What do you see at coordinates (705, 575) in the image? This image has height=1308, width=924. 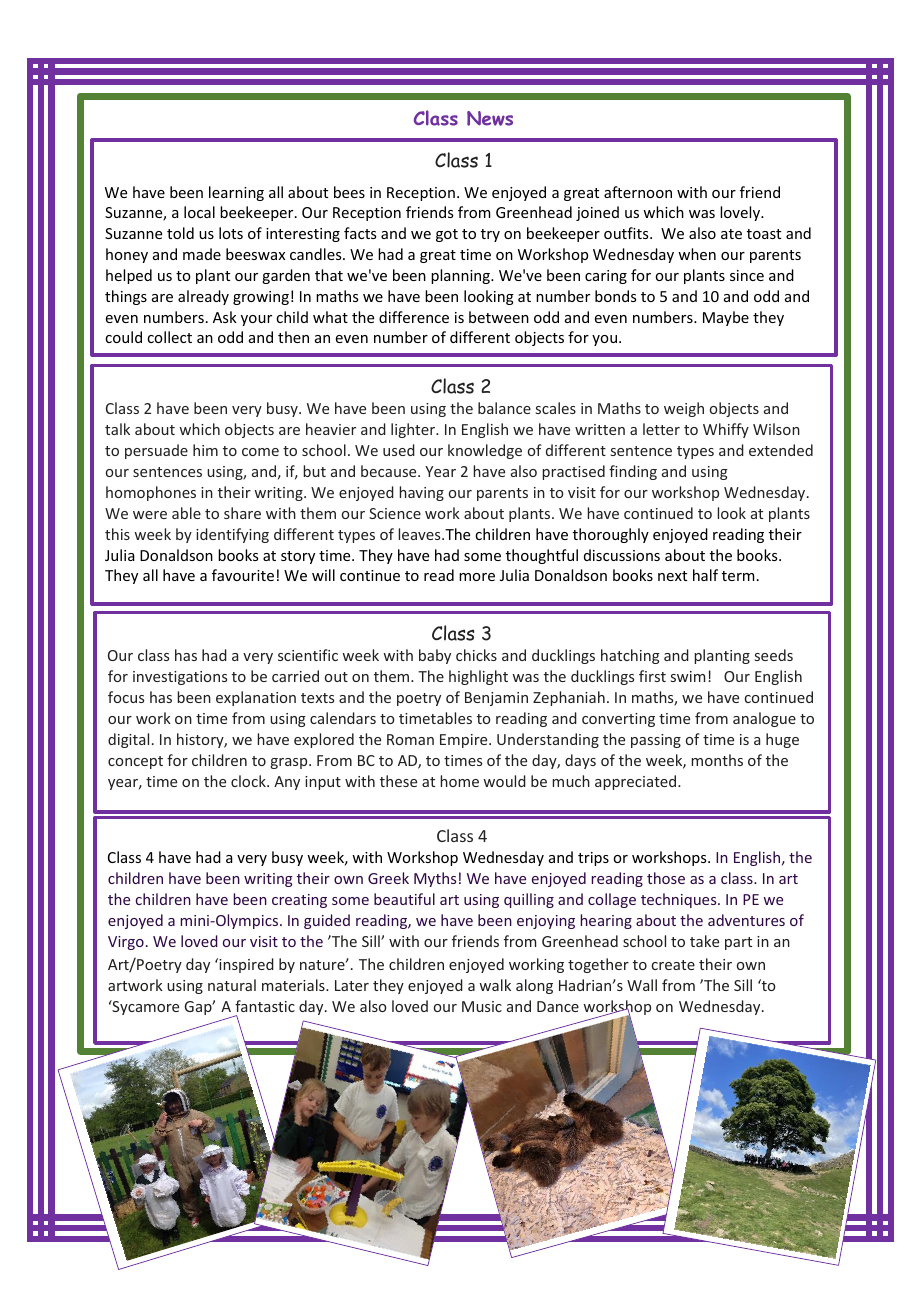 I see `half` at bounding box center [705, 575].
